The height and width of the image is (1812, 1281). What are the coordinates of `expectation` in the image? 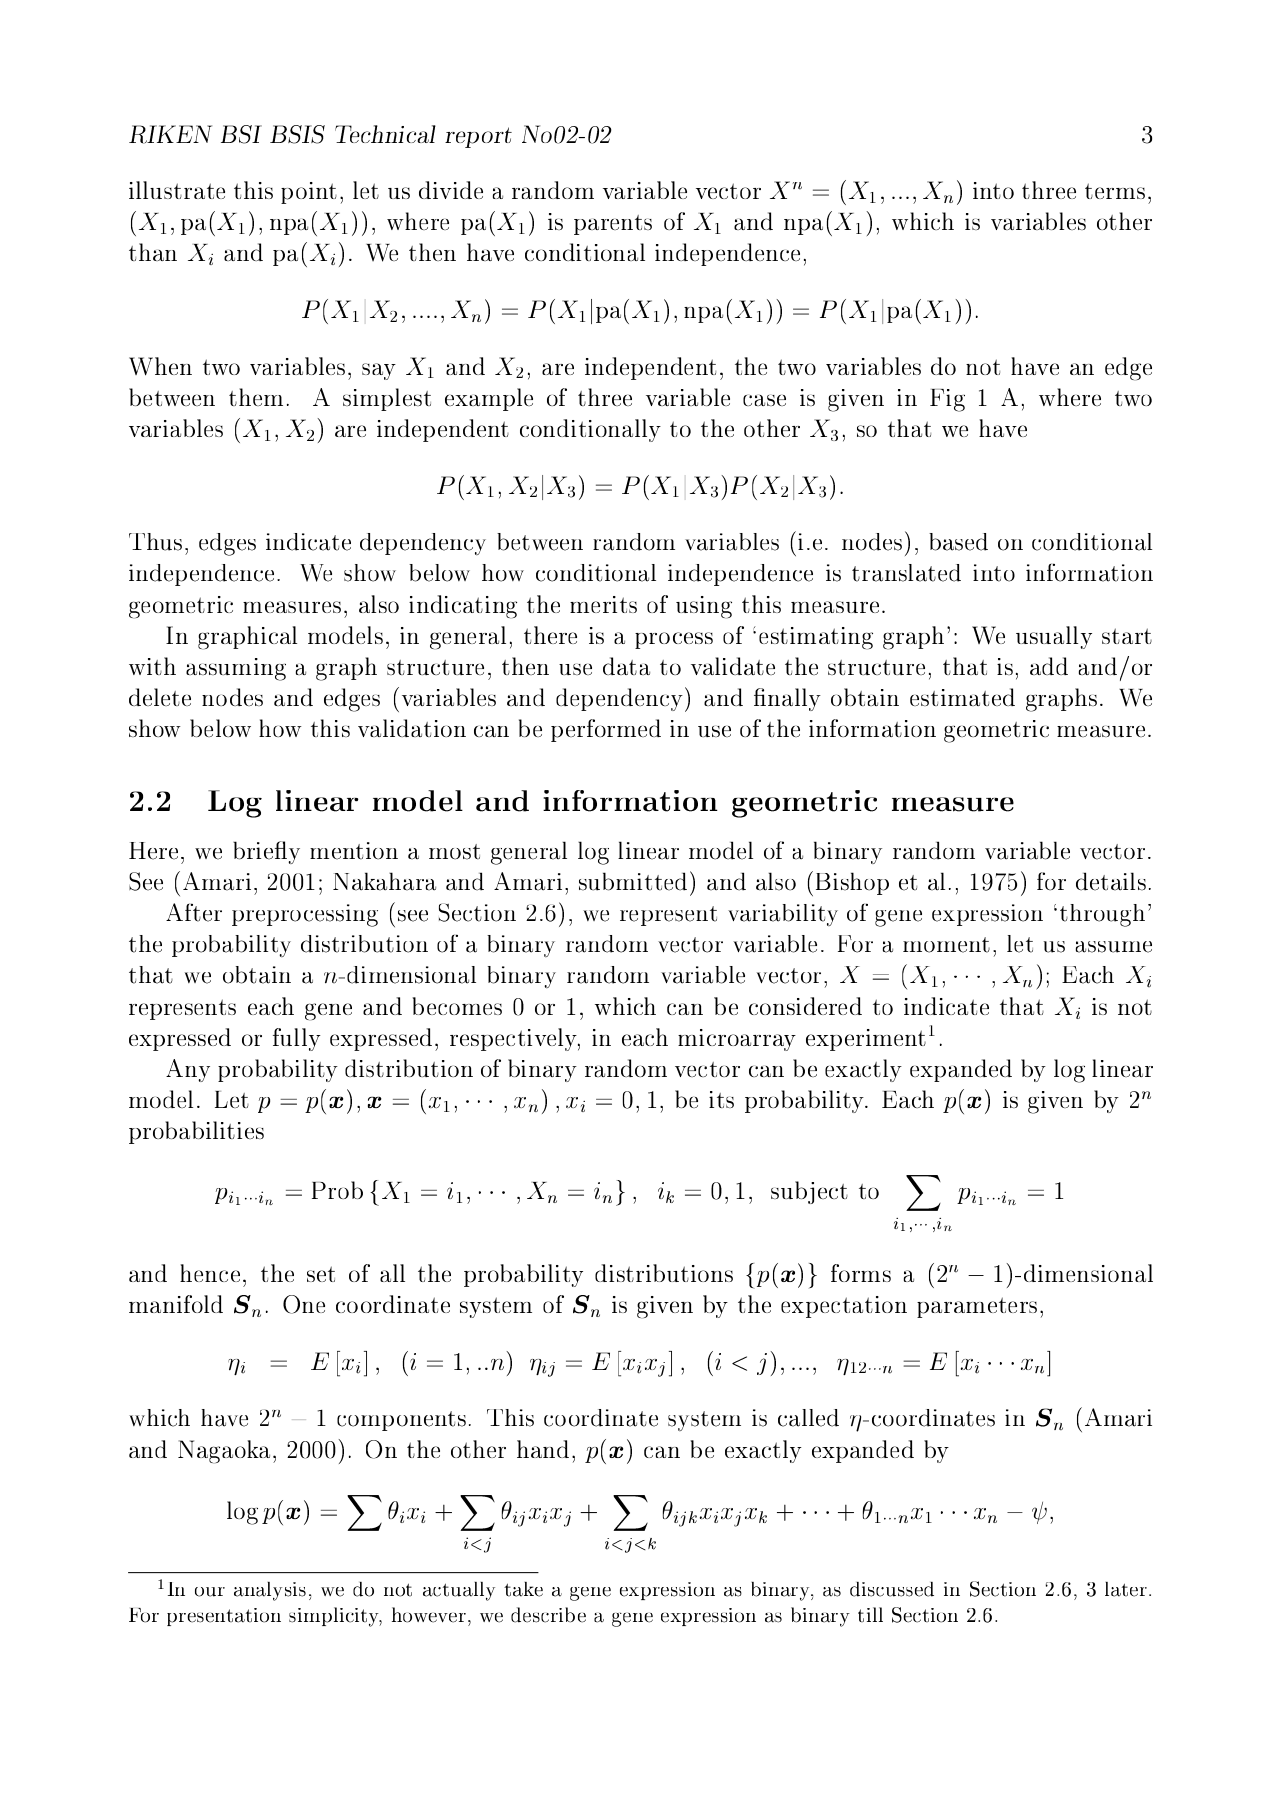 It's located at (844, 1307).
